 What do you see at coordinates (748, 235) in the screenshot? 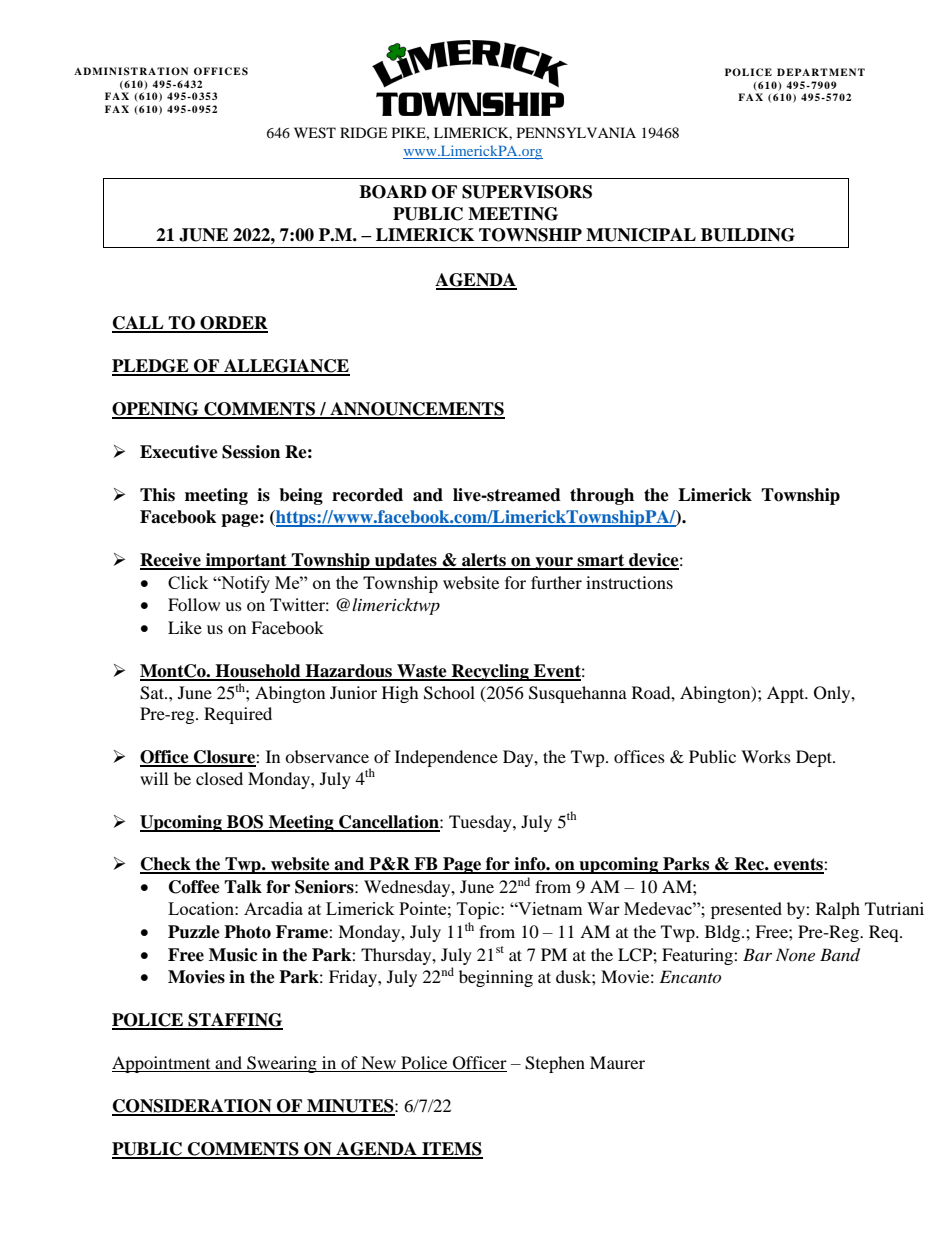
I see `BUILDING` at bounding box center [748, 235].
